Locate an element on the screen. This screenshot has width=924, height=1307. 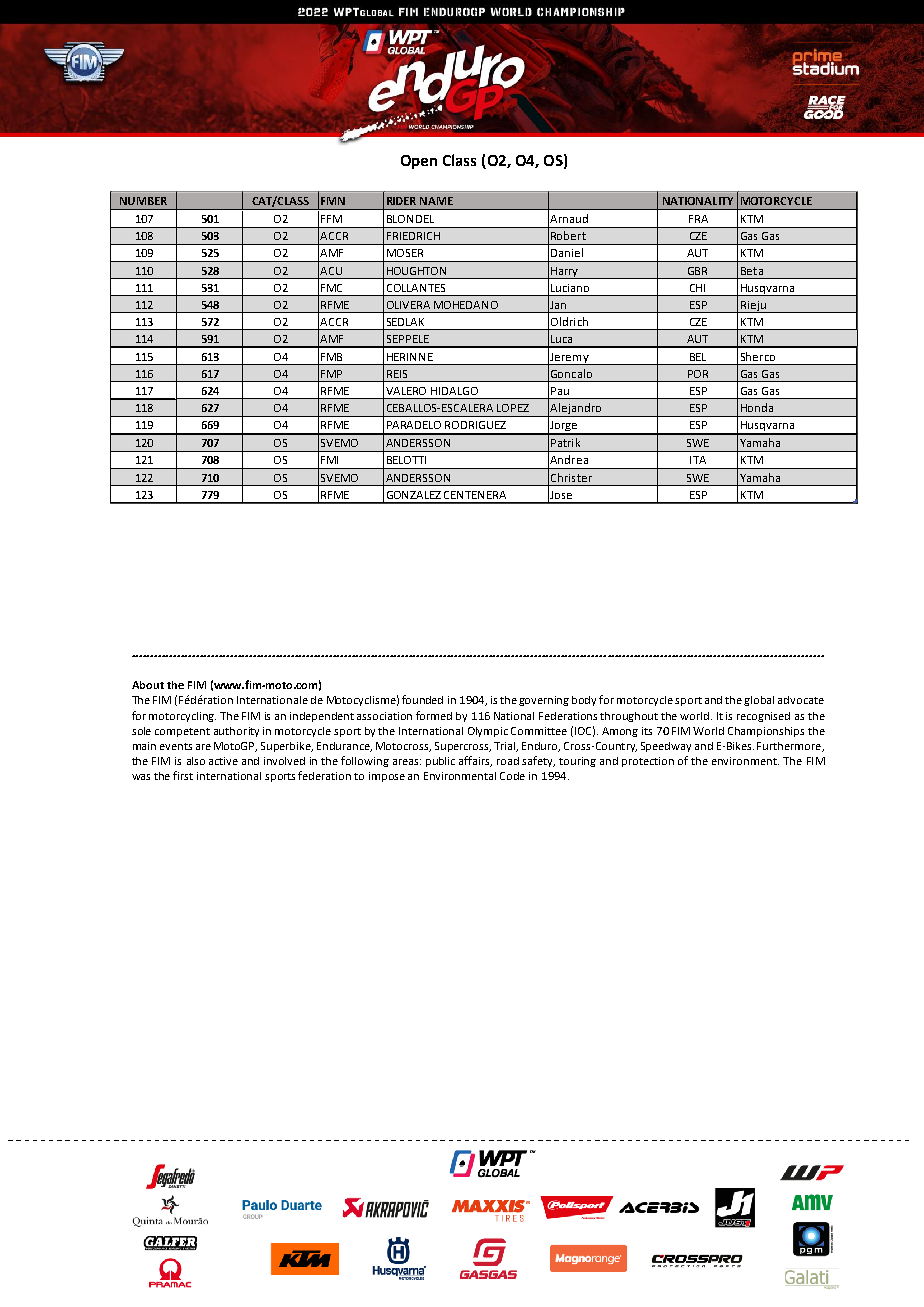
FMC is located at coordinates (331, 288).
